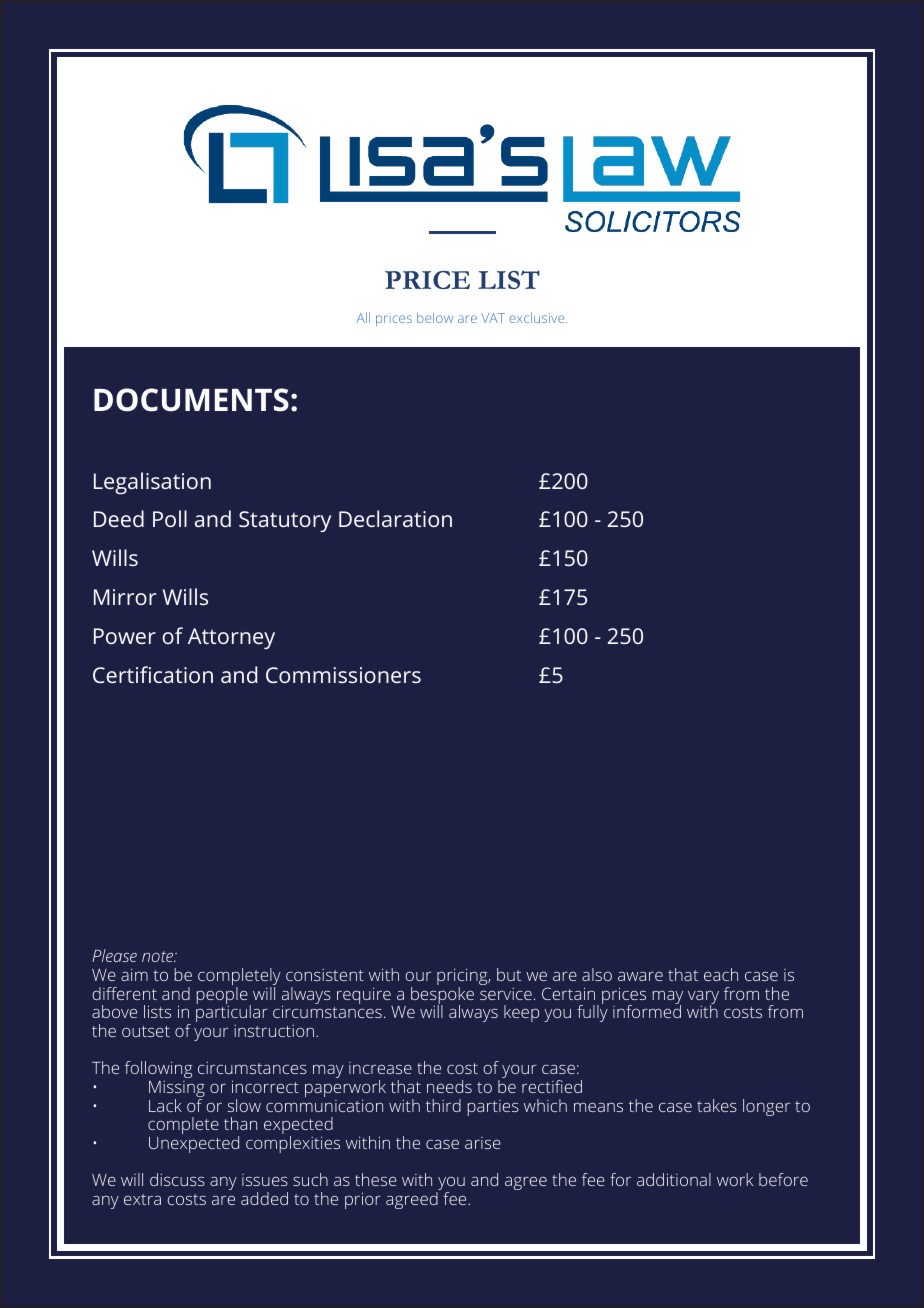  What do you see at coordinates (538, 317) in the image?
I see `exclusive` at bounding box center [538, 317].
